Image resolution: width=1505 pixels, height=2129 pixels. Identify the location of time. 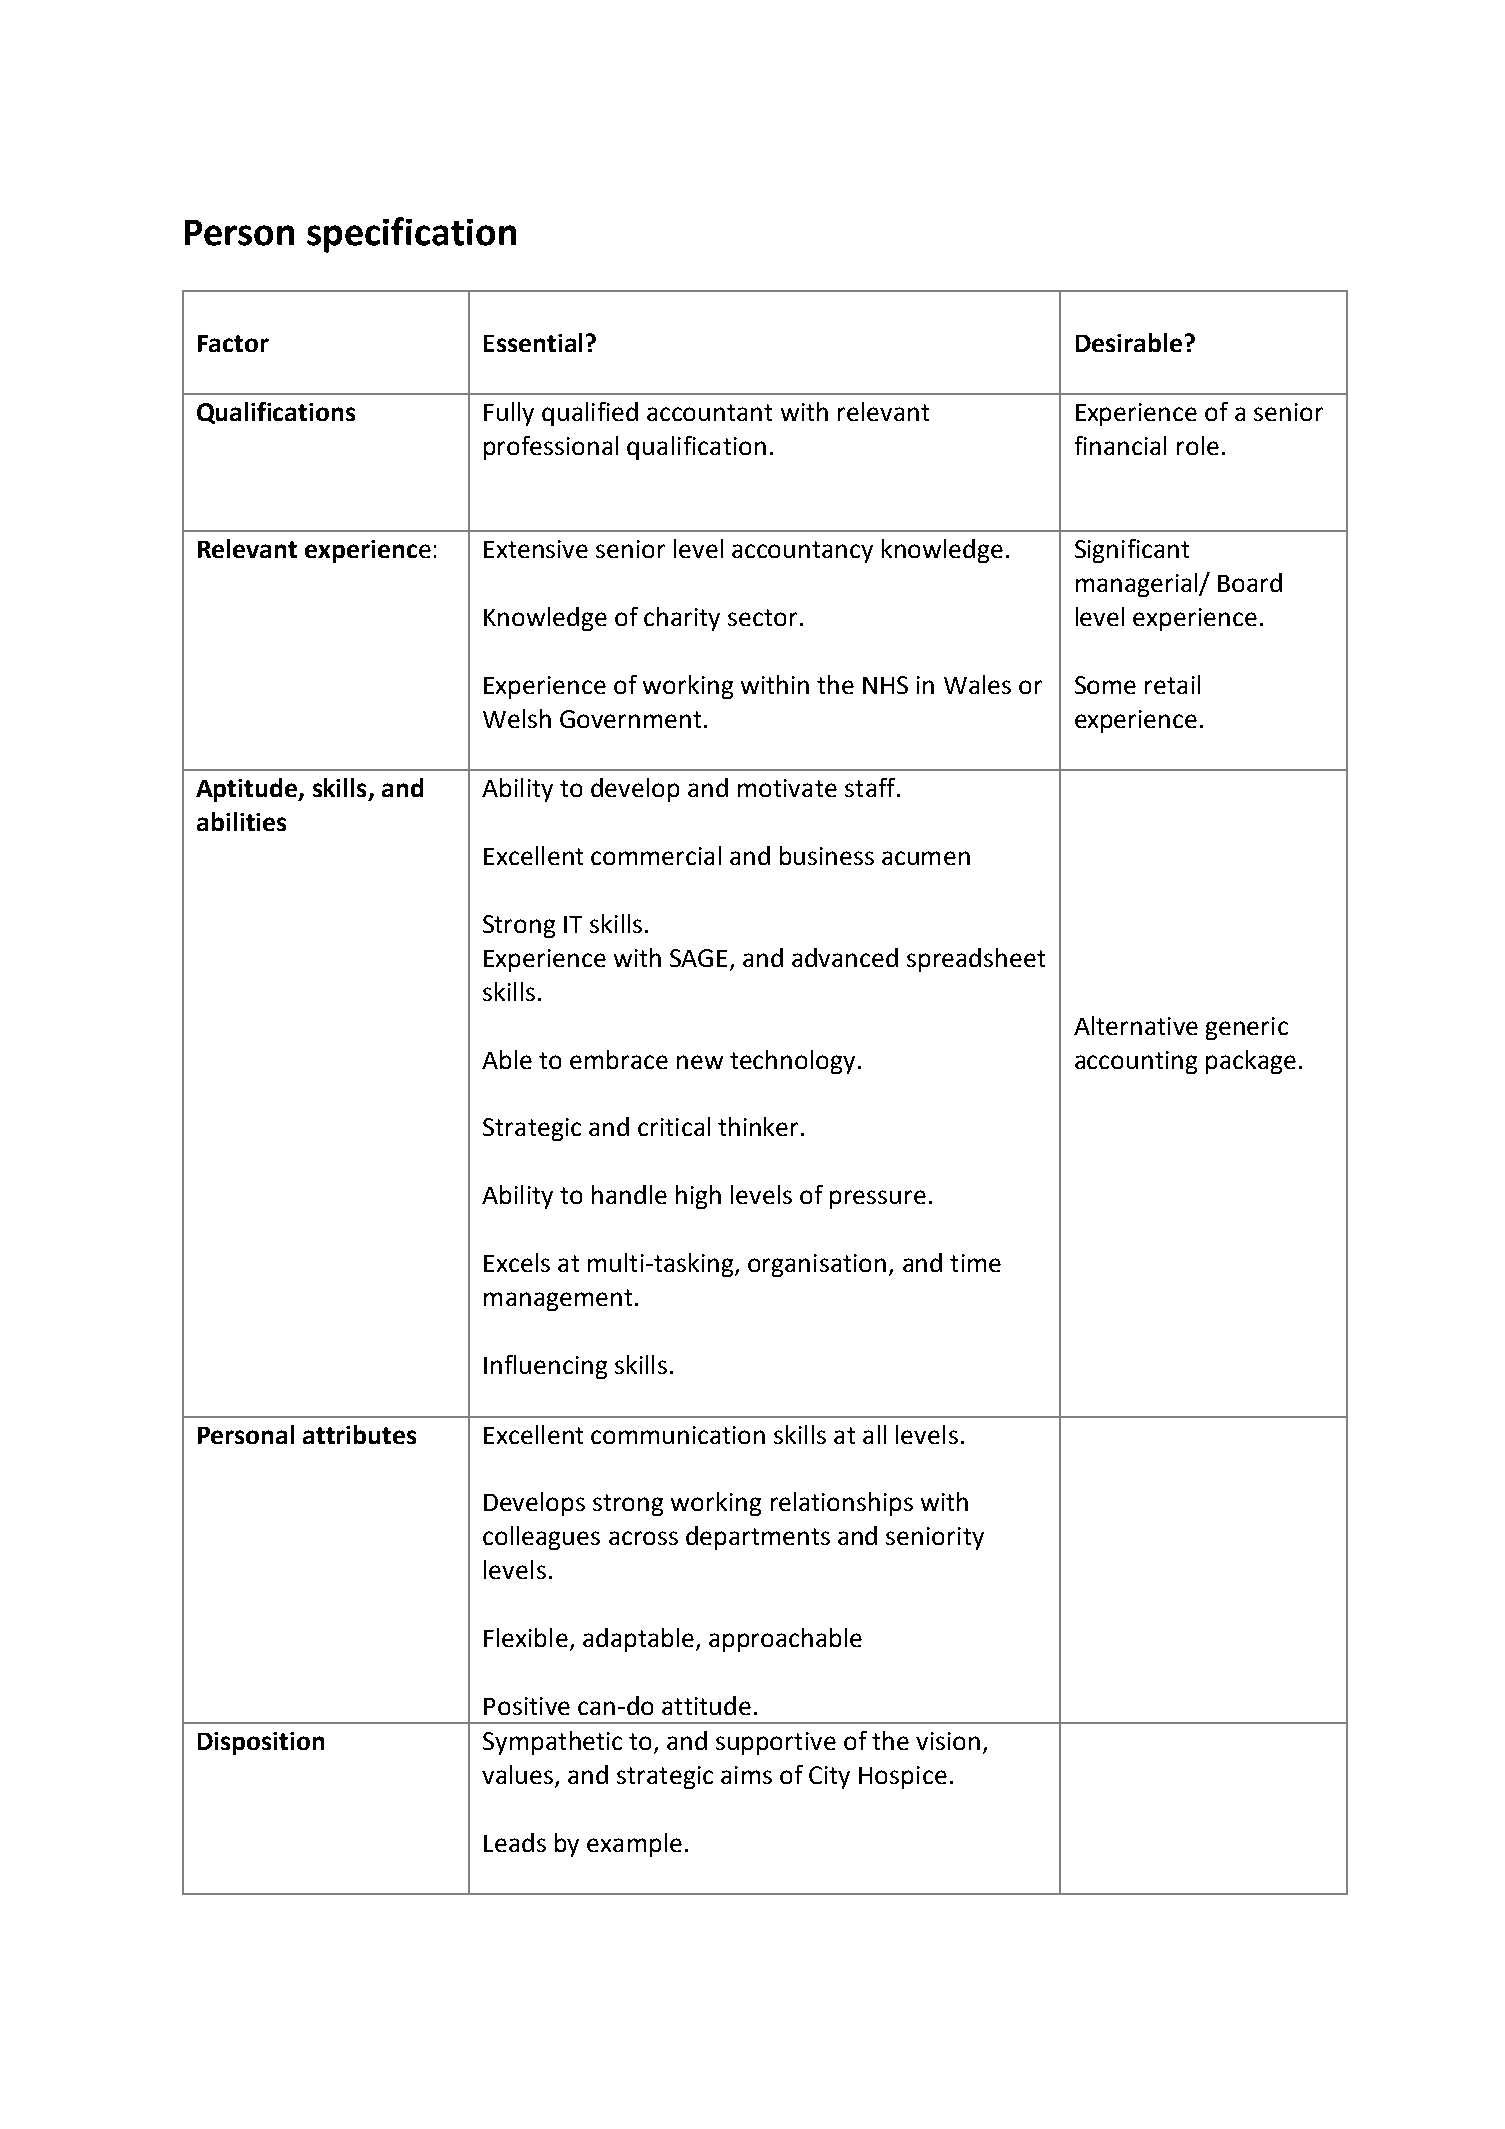
(975, 1263).
